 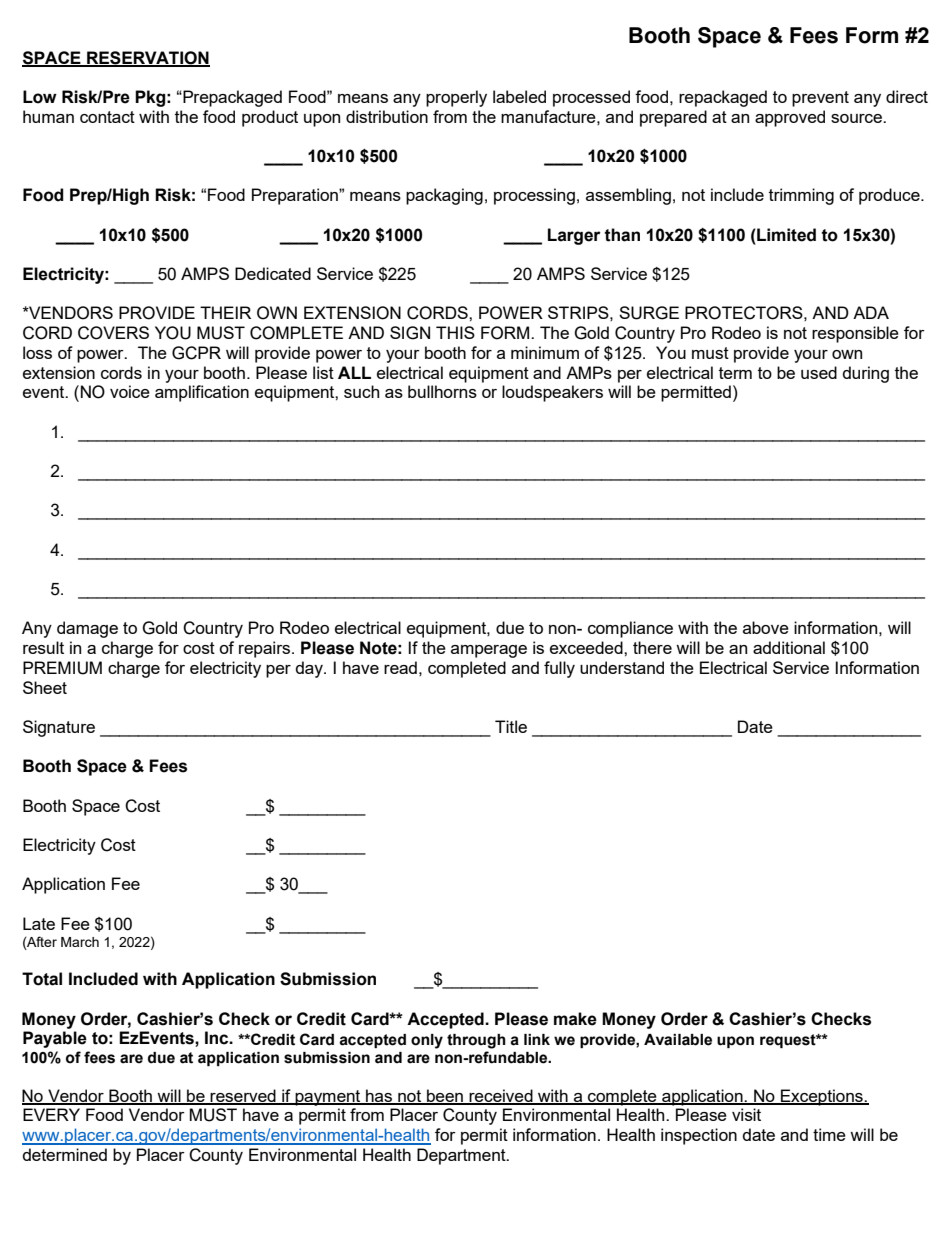 I want to click on THIS, so click(x=455, y=332).
